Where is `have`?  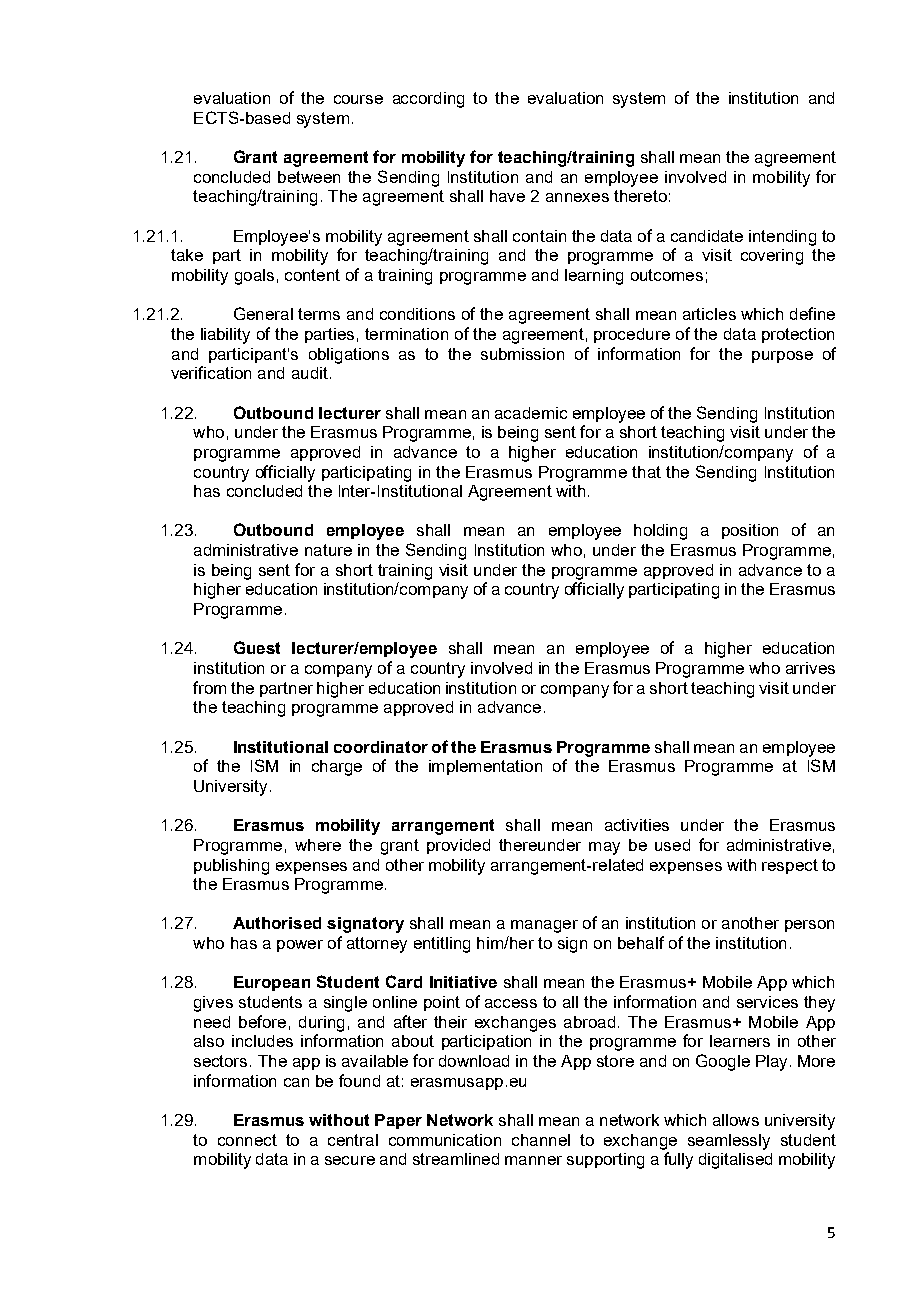 have is located at coordinates (507, 196).
